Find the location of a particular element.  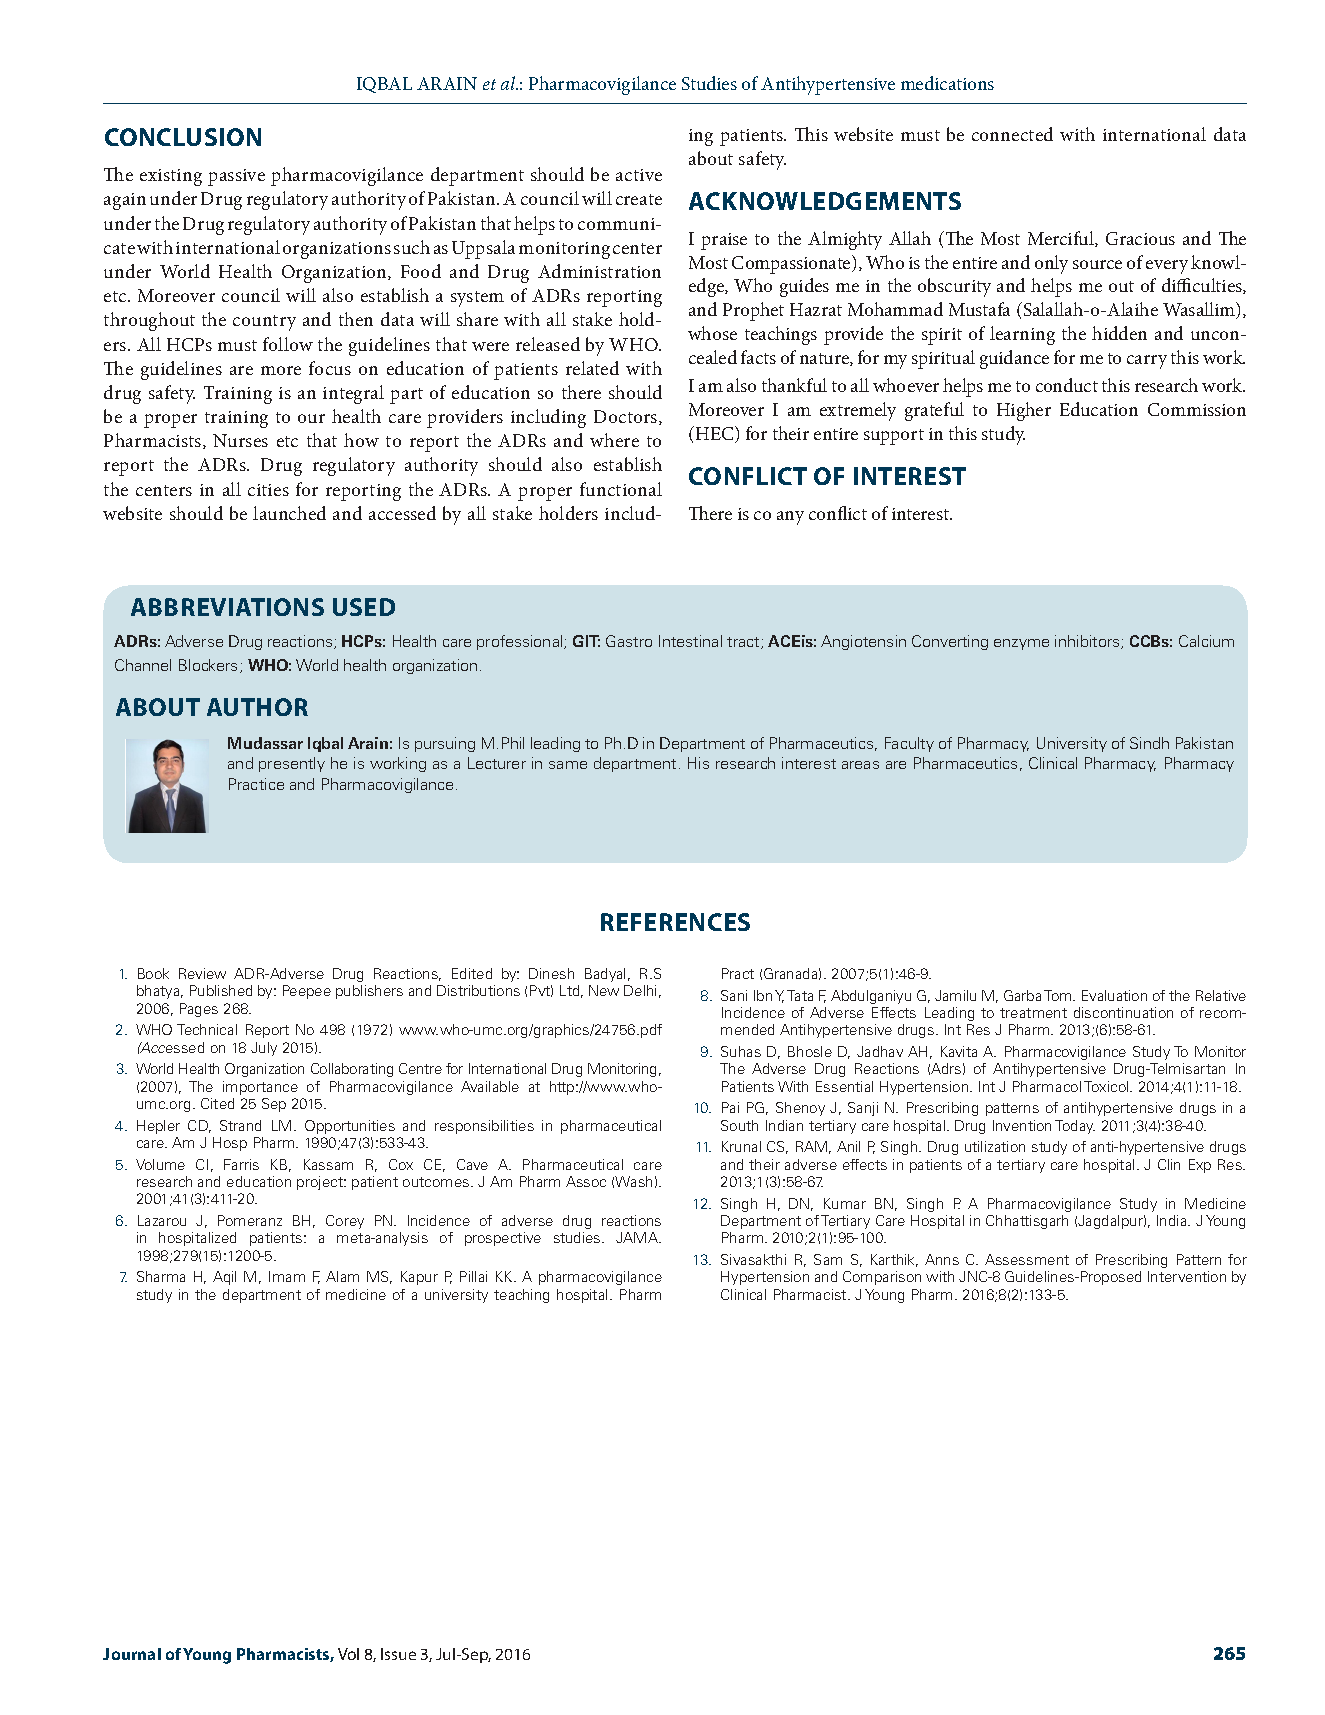

inhibitors is located at coordinates (1088, 642).
